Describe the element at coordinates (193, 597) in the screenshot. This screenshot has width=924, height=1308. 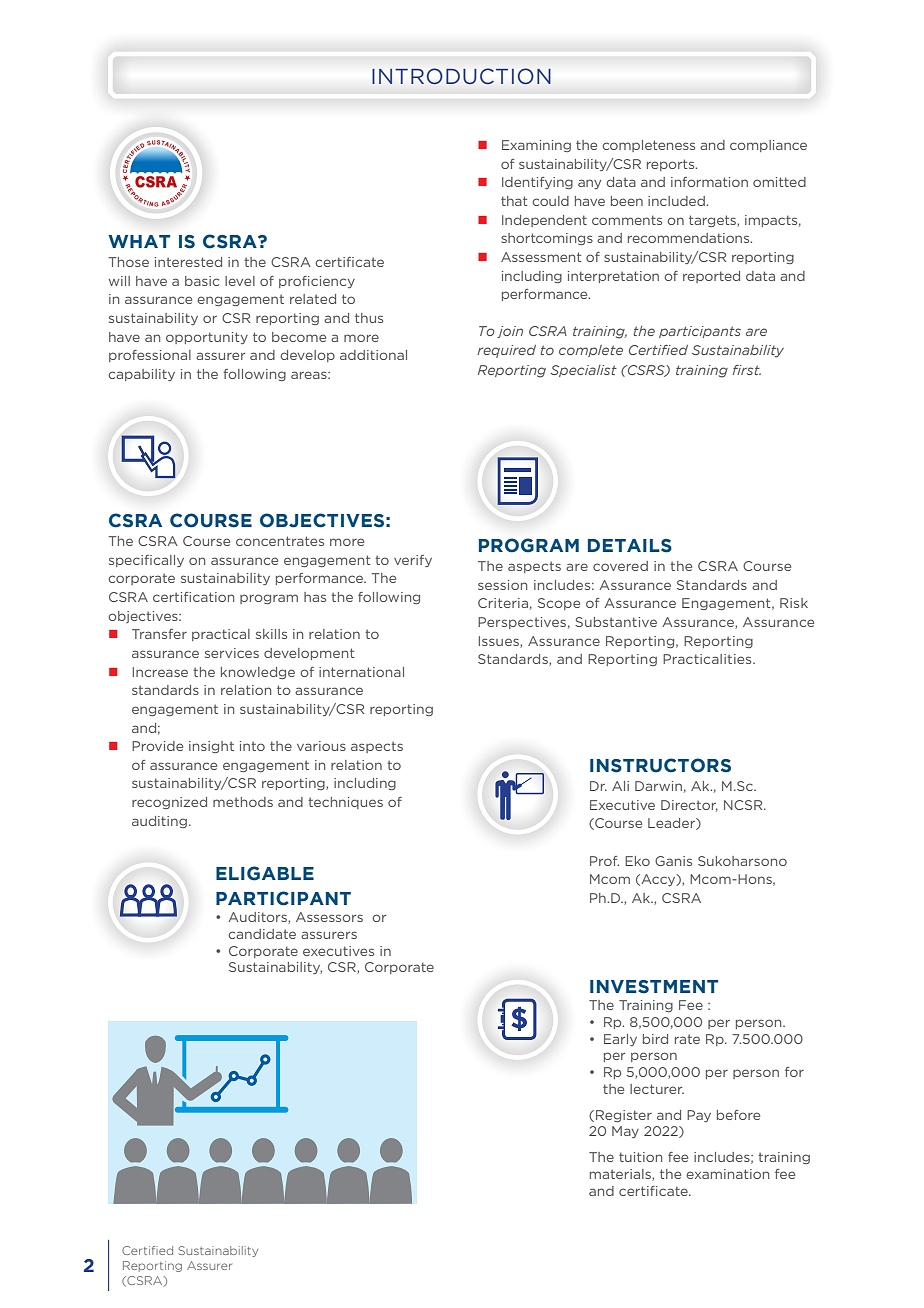
I see `certification` at that location.
